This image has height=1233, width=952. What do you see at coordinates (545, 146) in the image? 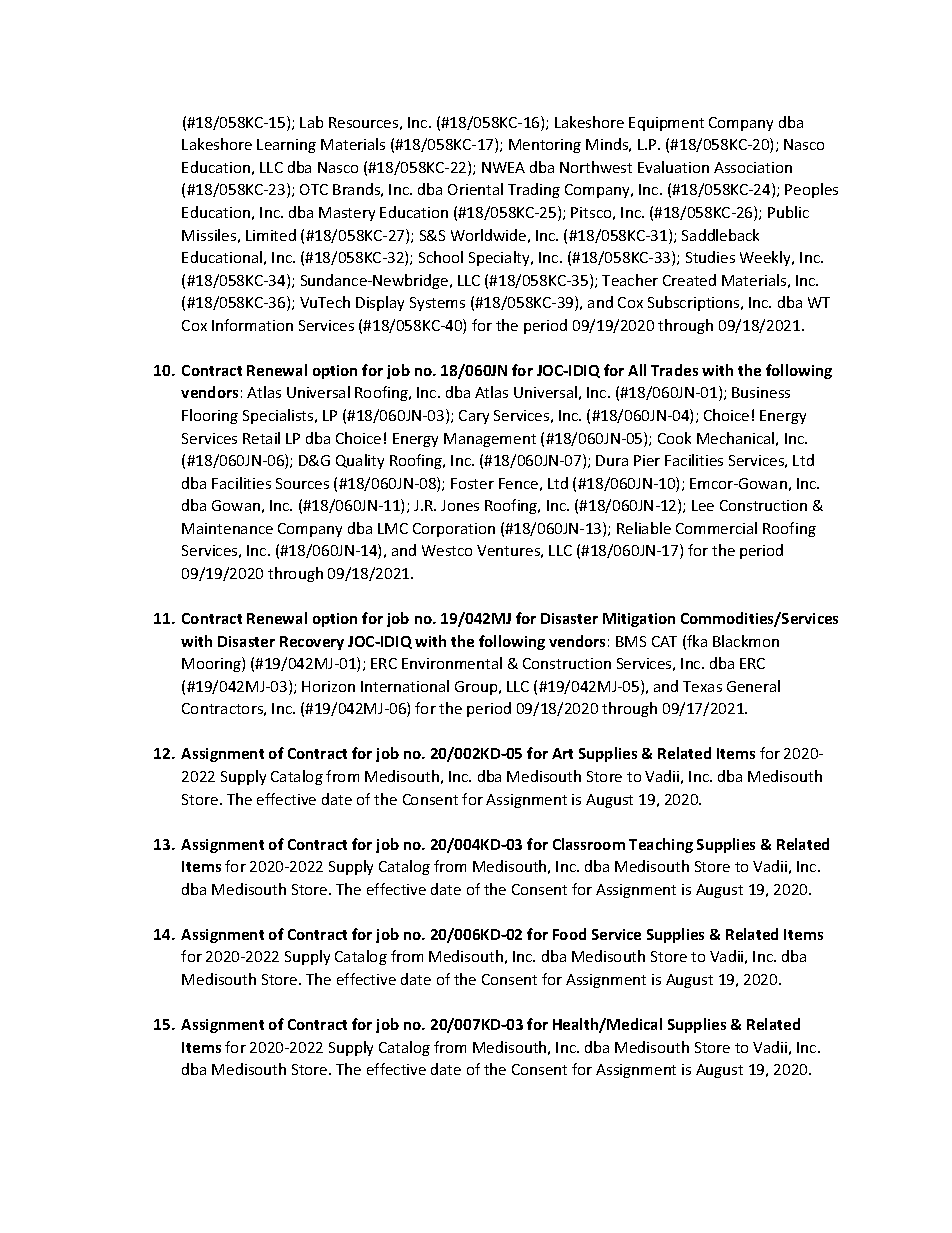
I see `Mentoring` at bounding box center [545, 146].
